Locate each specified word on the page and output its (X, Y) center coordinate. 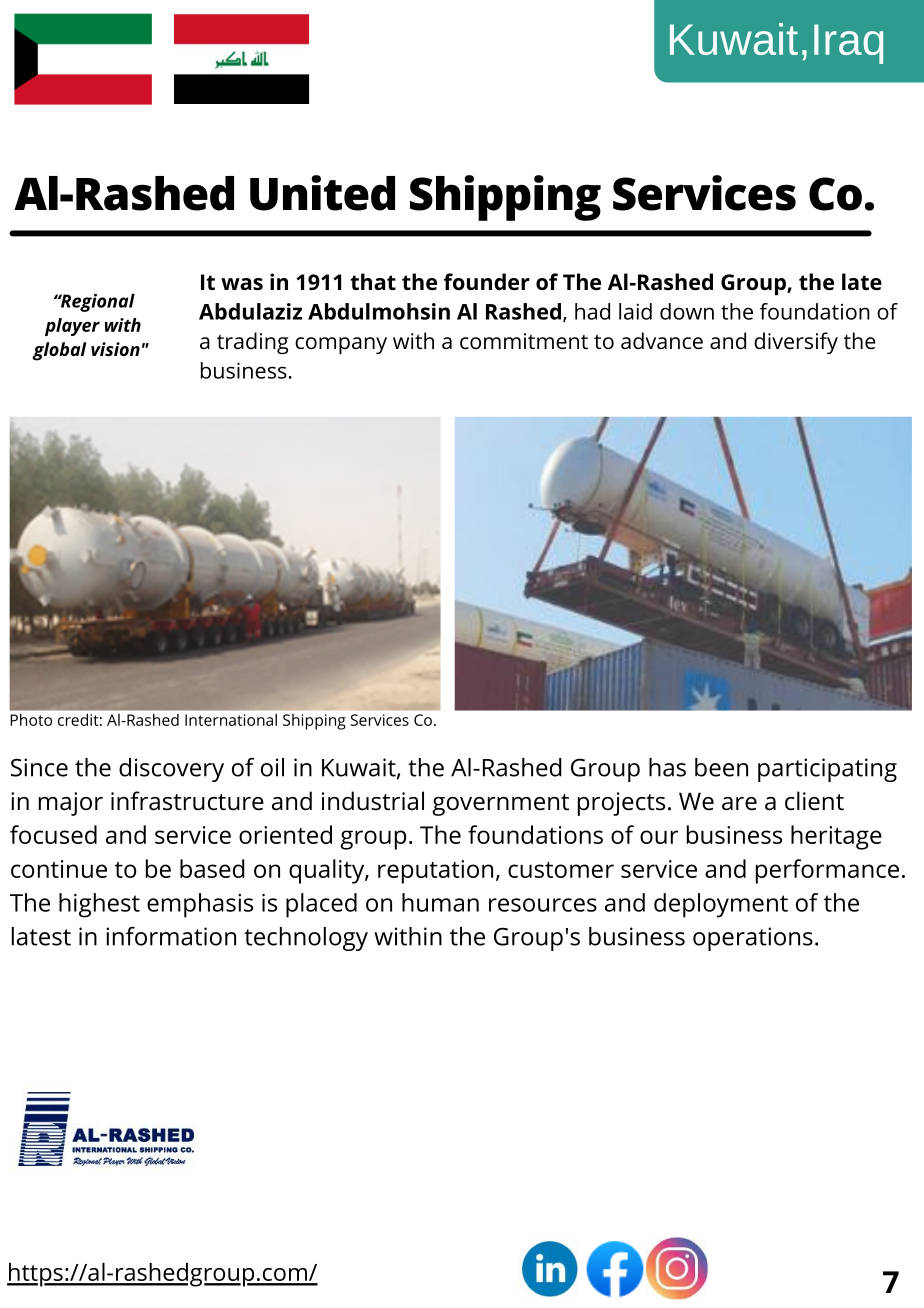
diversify (796, 343)
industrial (373, 801)
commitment (524, 341)
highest (99, 905)
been (721, 767)
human (440, 902)
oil (272, 767)
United (322, 193)
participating (827, 770)
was (242, 284)
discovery (171, 770)
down (687, 311)
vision (115, 349)
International (231, 720)
